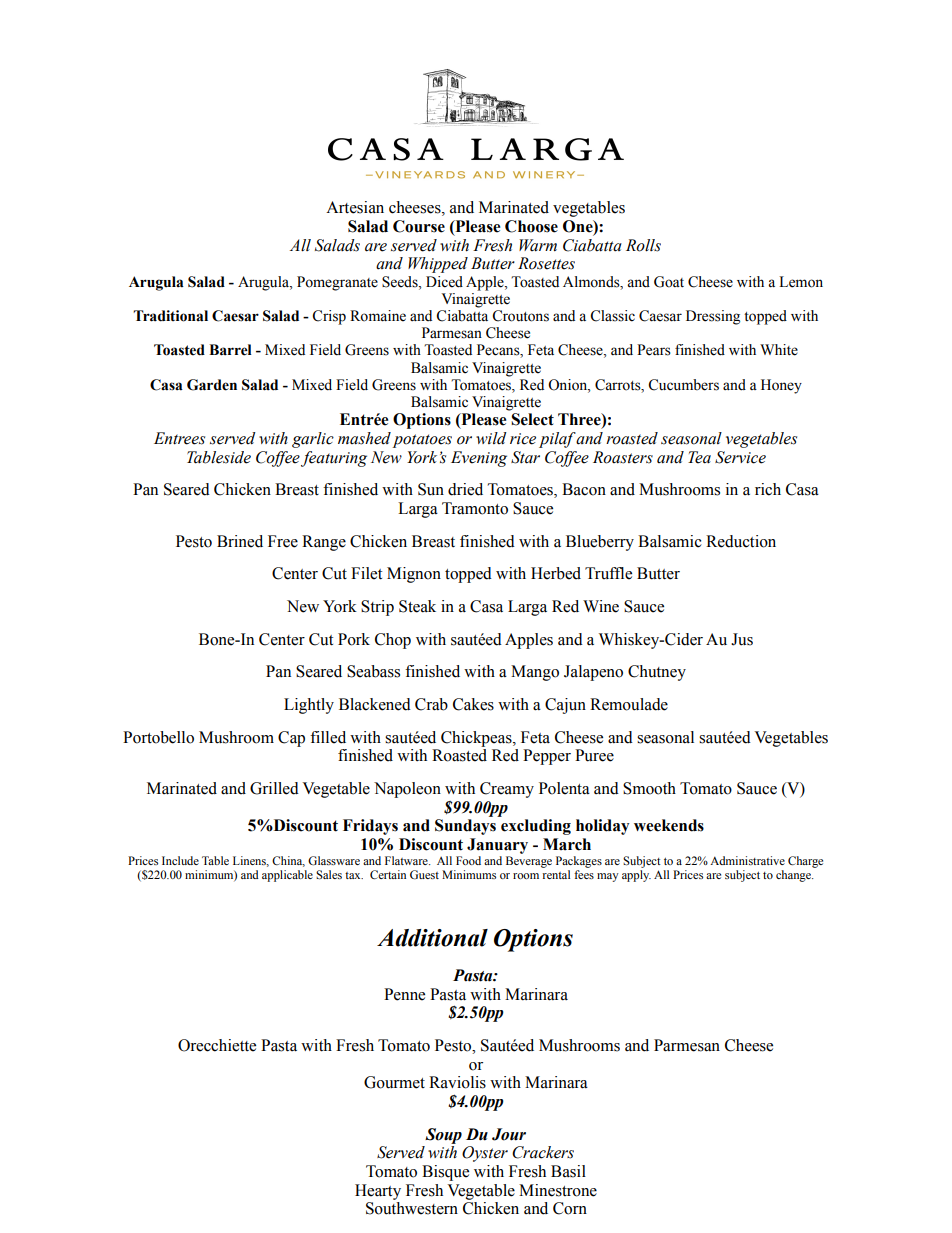 The width and height of the document is (952, 1233). I want to click on Evening, so click(479, 459).
